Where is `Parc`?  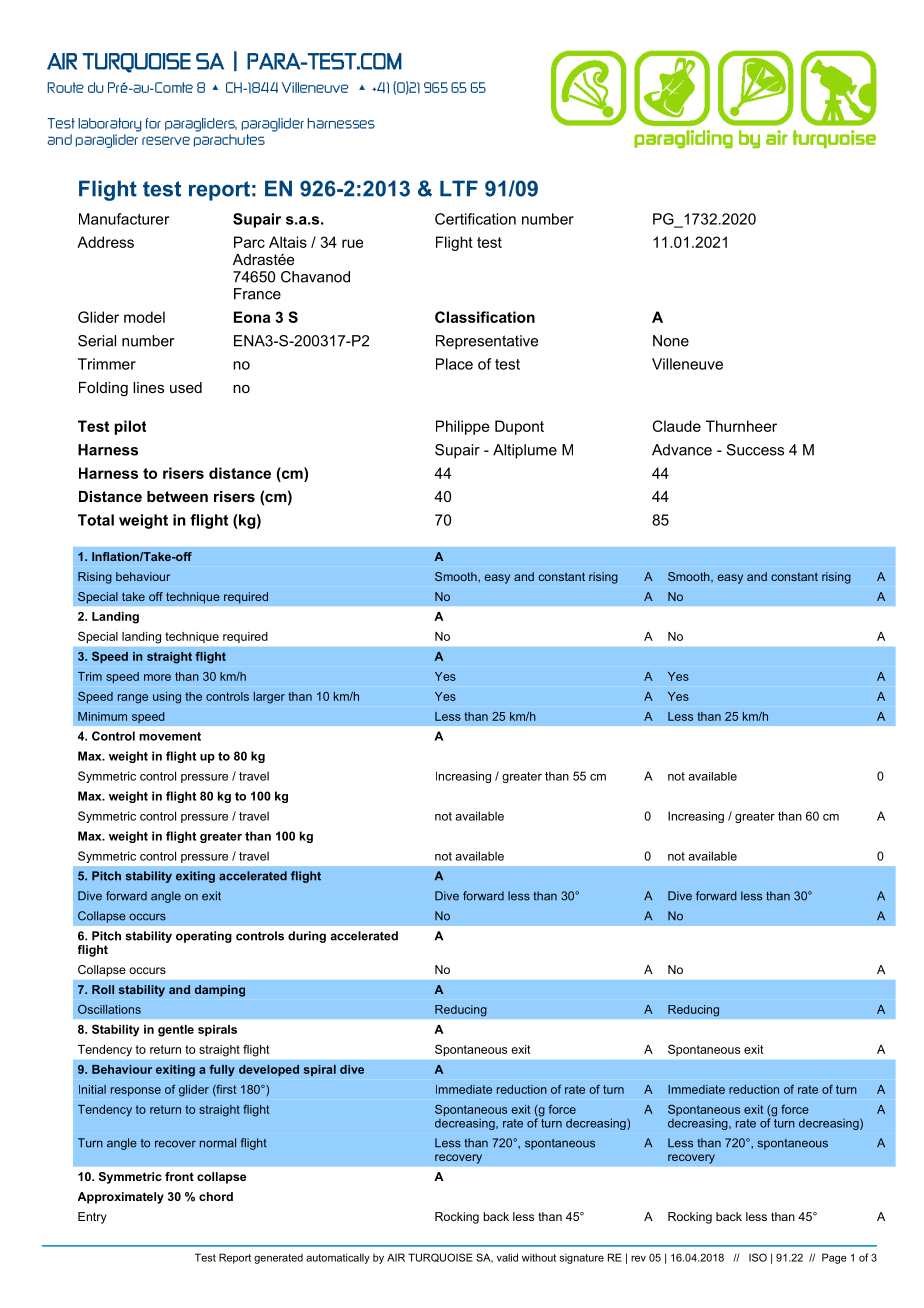 Parc is located at coordinates (249, 242).
